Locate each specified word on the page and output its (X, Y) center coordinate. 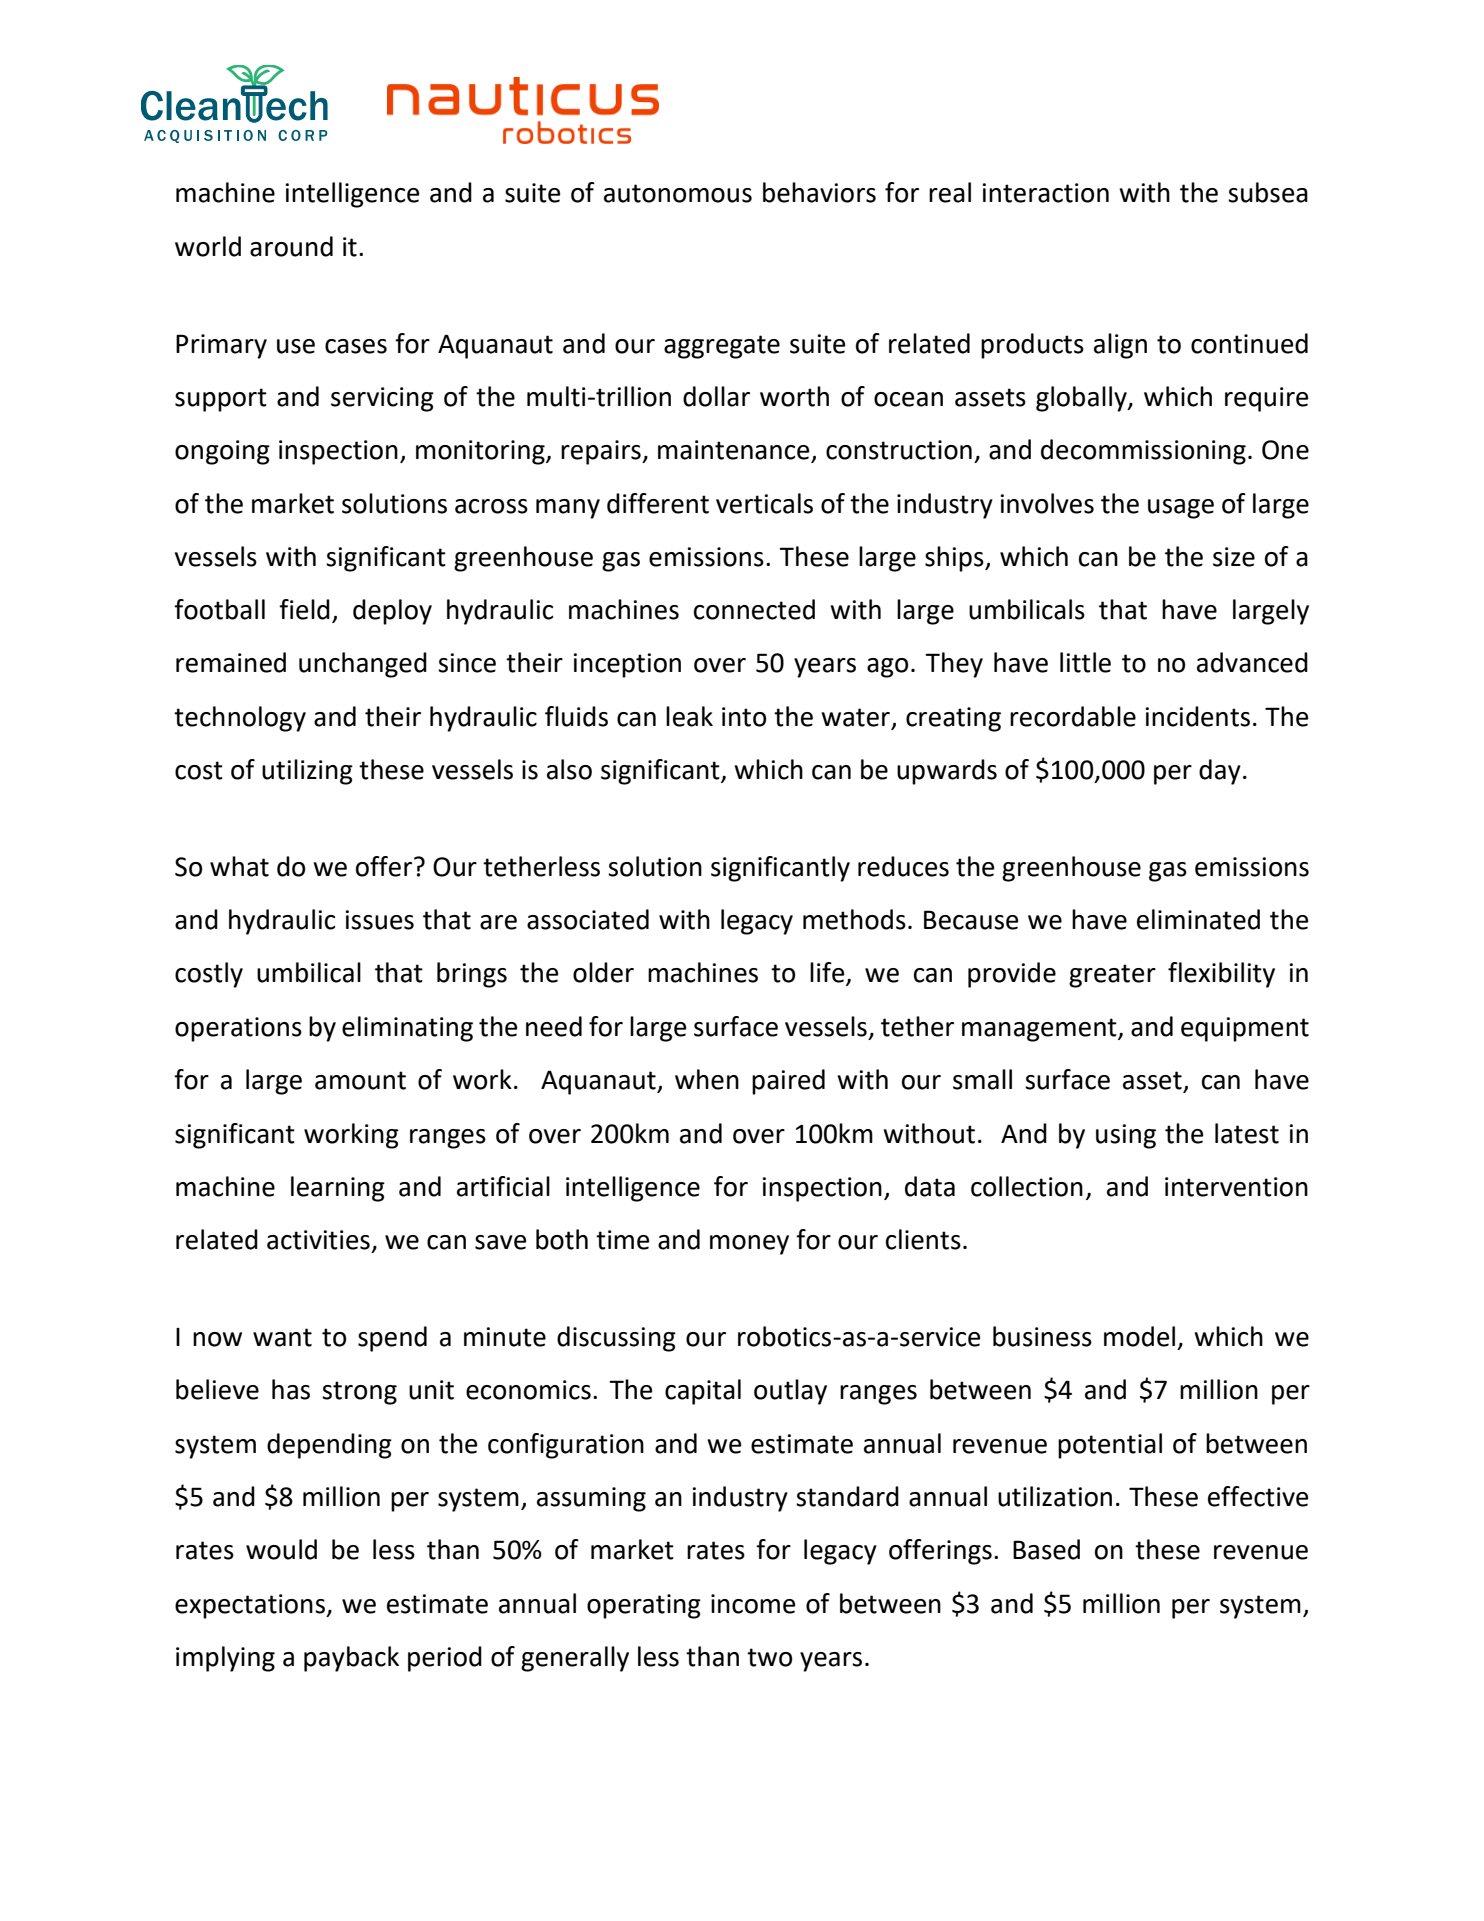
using (1126, 1136)
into (744, 717)
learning (338, 1189)
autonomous (678, 193)
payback (351, 1659)
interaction (1045, 193)
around (291, 246)
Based (1046, 1549)
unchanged (363, 665)
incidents (1197, 716)
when (707, 1079)
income (753, 1604)
